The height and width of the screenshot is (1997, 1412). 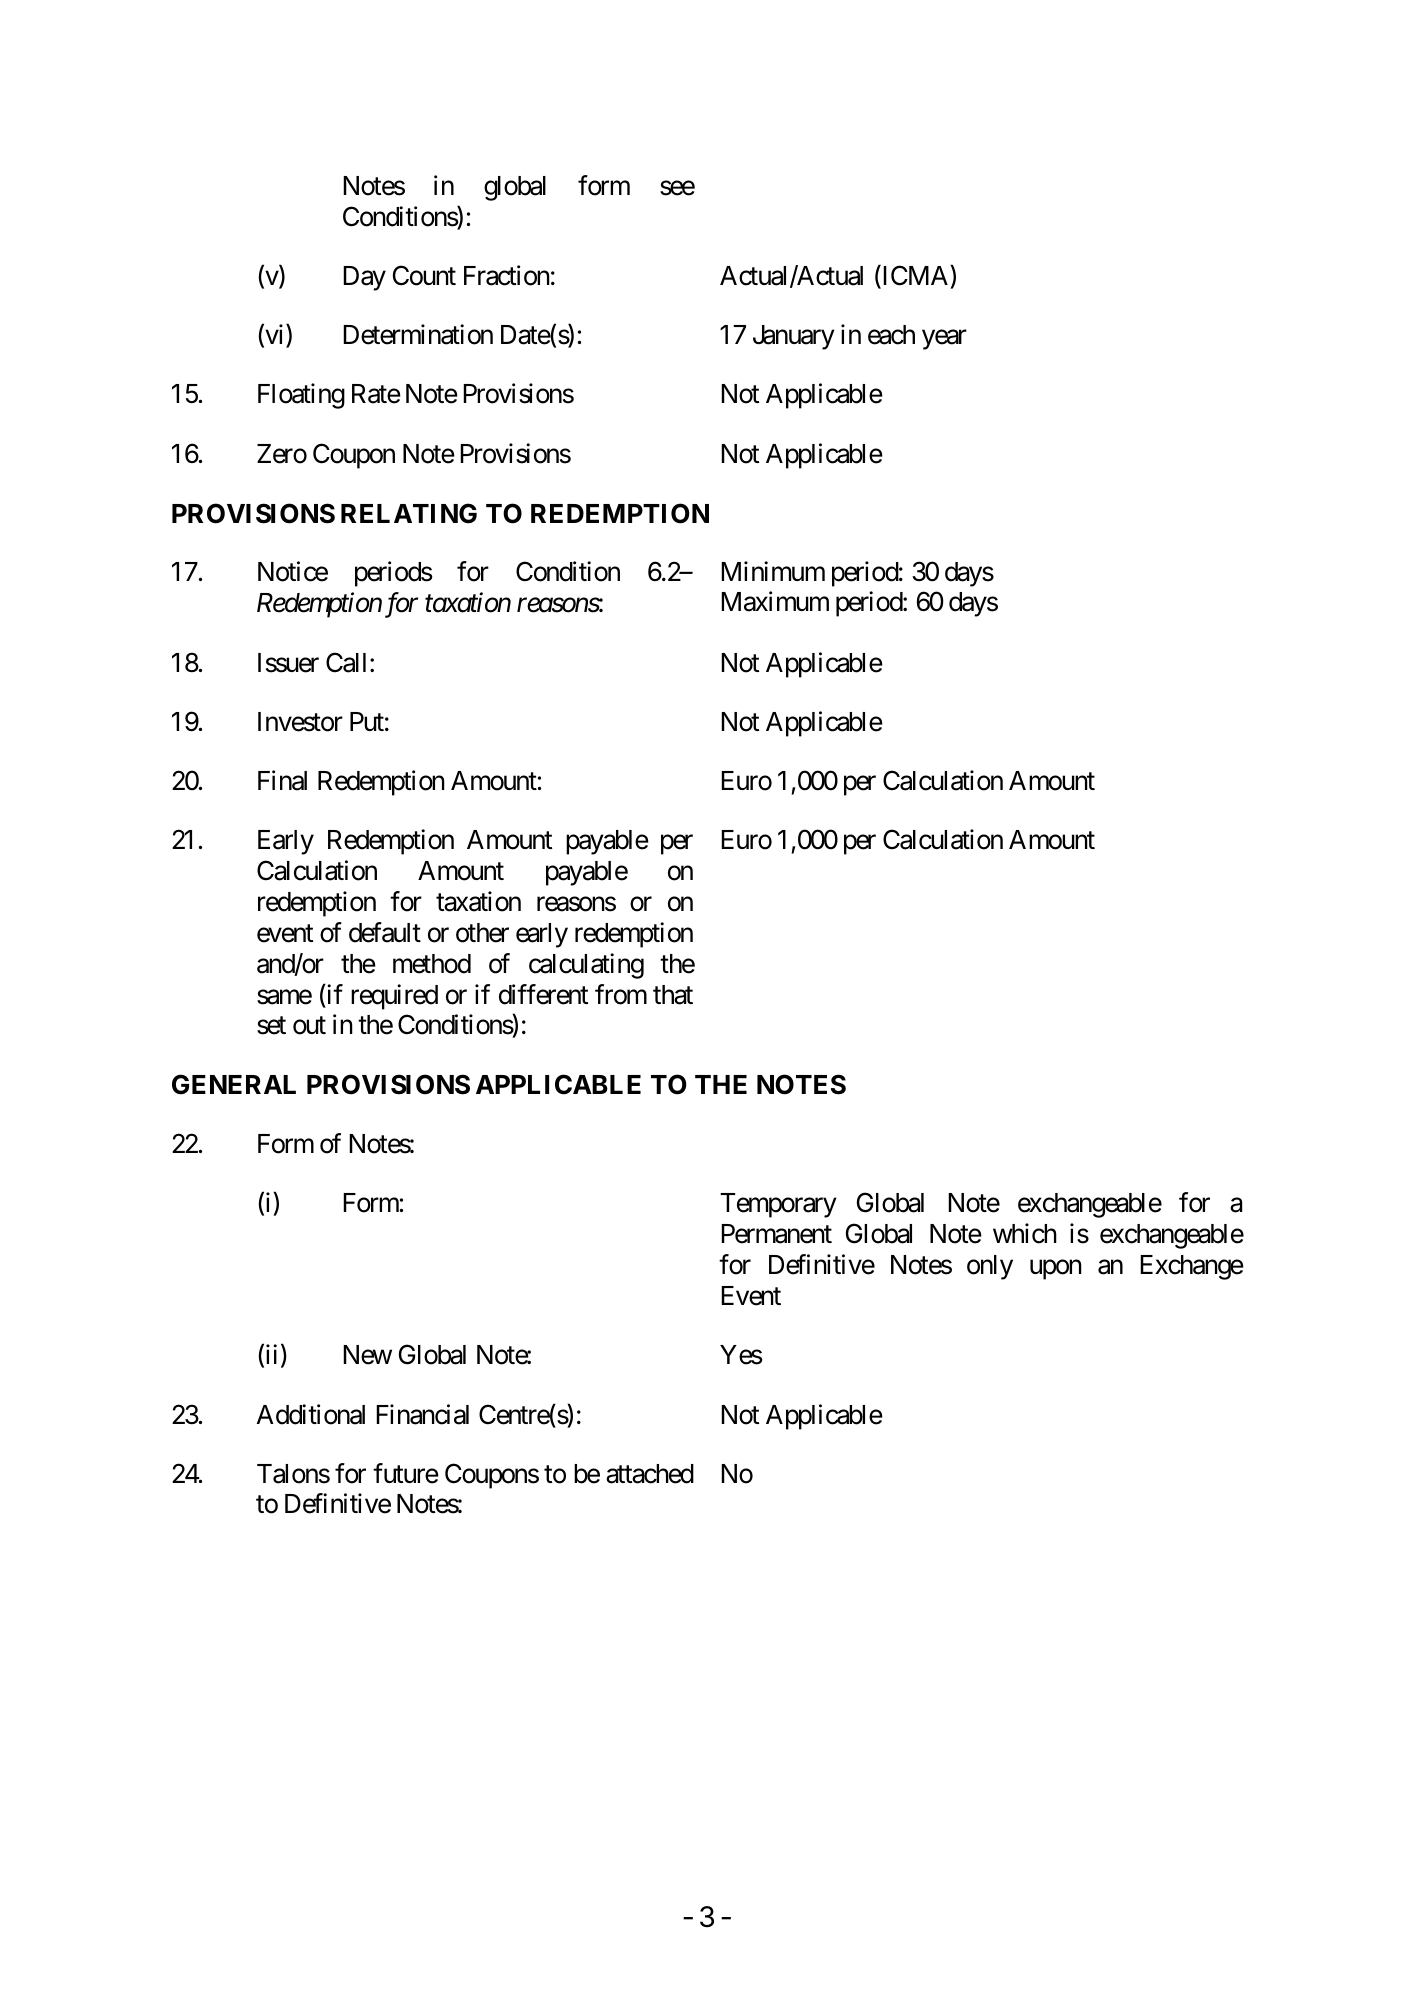 I want to click on attached, so click(x=650, y=1474).
